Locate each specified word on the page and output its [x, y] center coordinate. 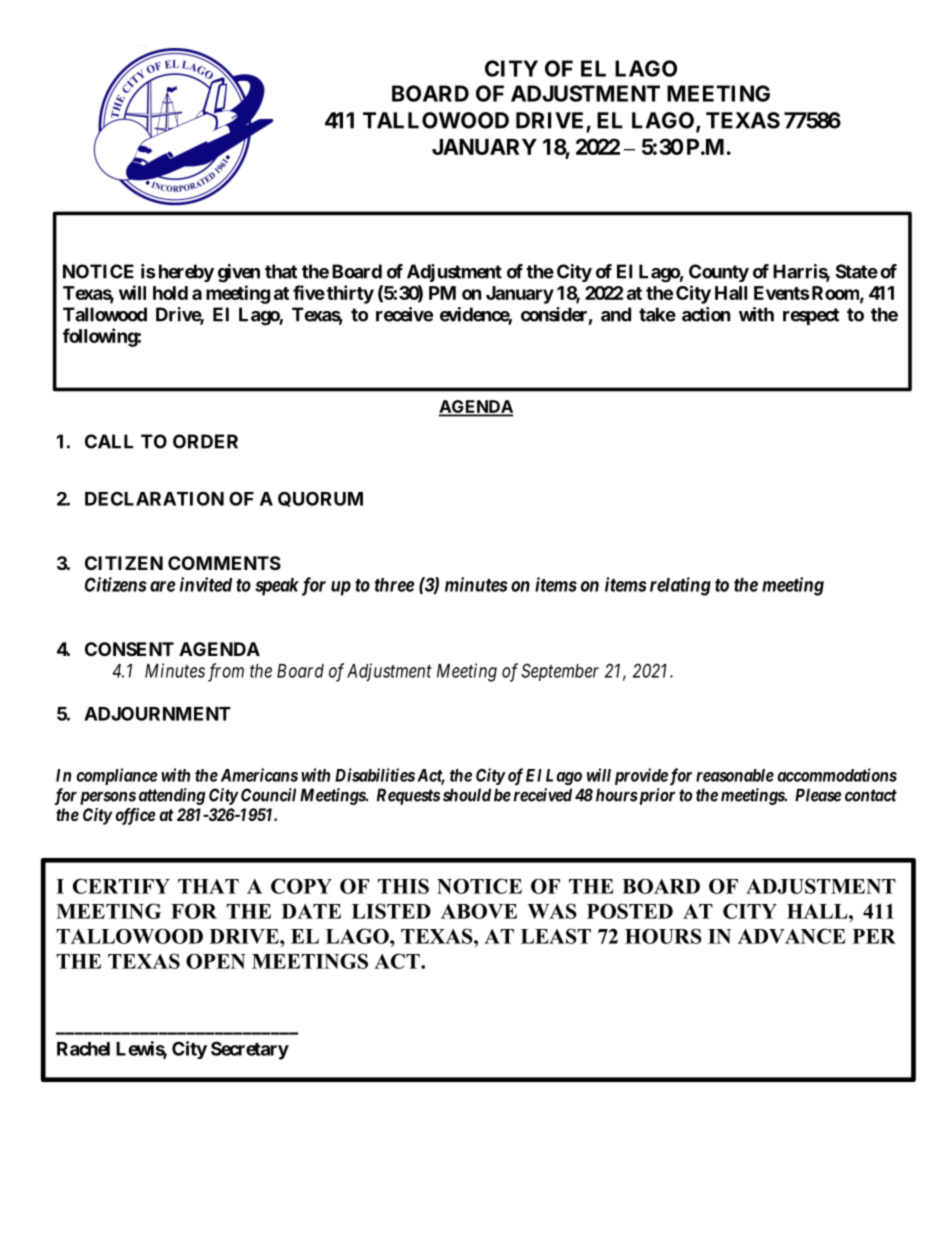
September [560, 672]
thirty [350, 294]
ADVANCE [792, 936]
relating [680, 586]
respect [811, 316]
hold [170, 293]
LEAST [556, 936]
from [226, 672]
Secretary [250, 1050]
